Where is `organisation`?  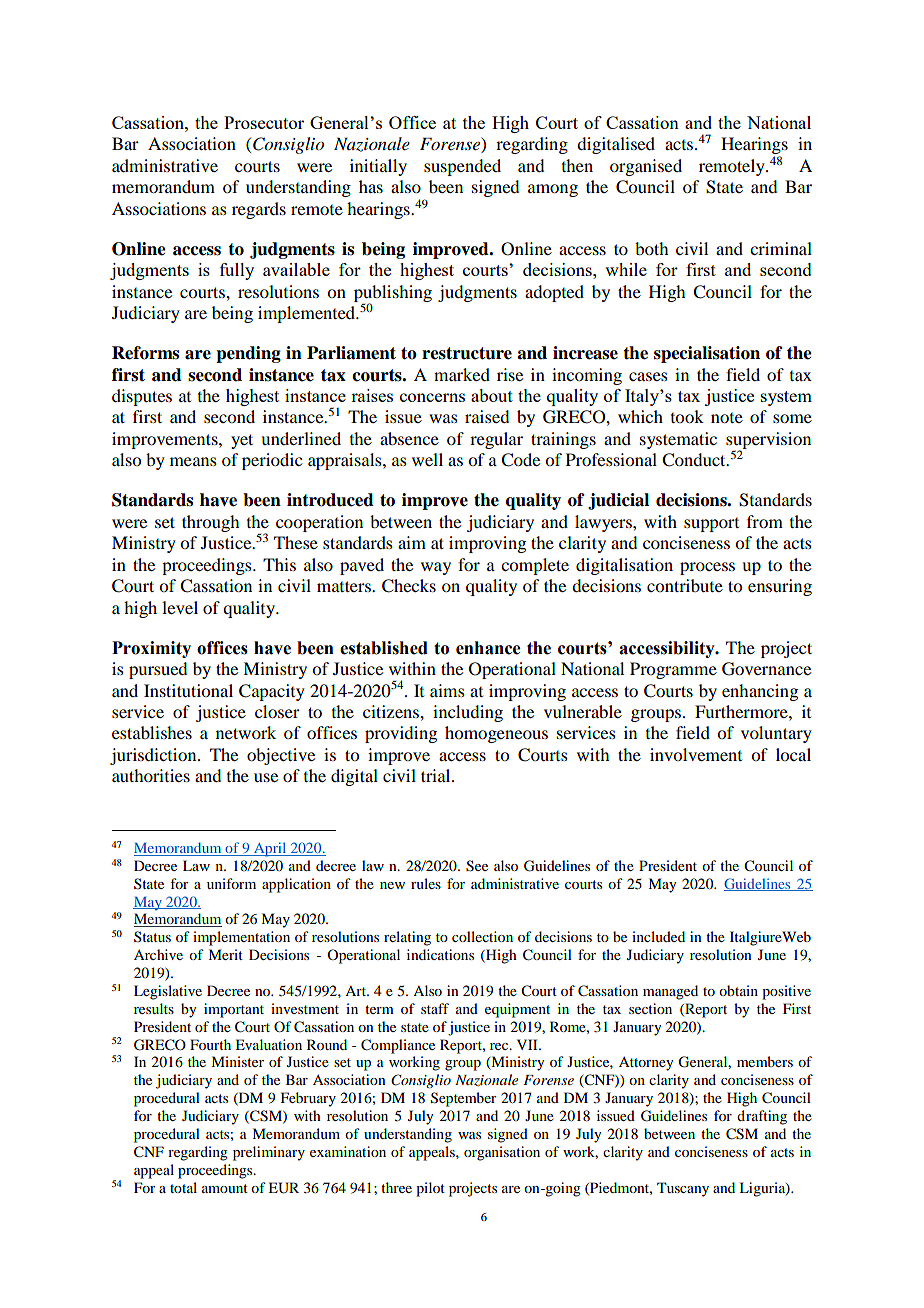
organisation is located at coordinates (502, 1153).
